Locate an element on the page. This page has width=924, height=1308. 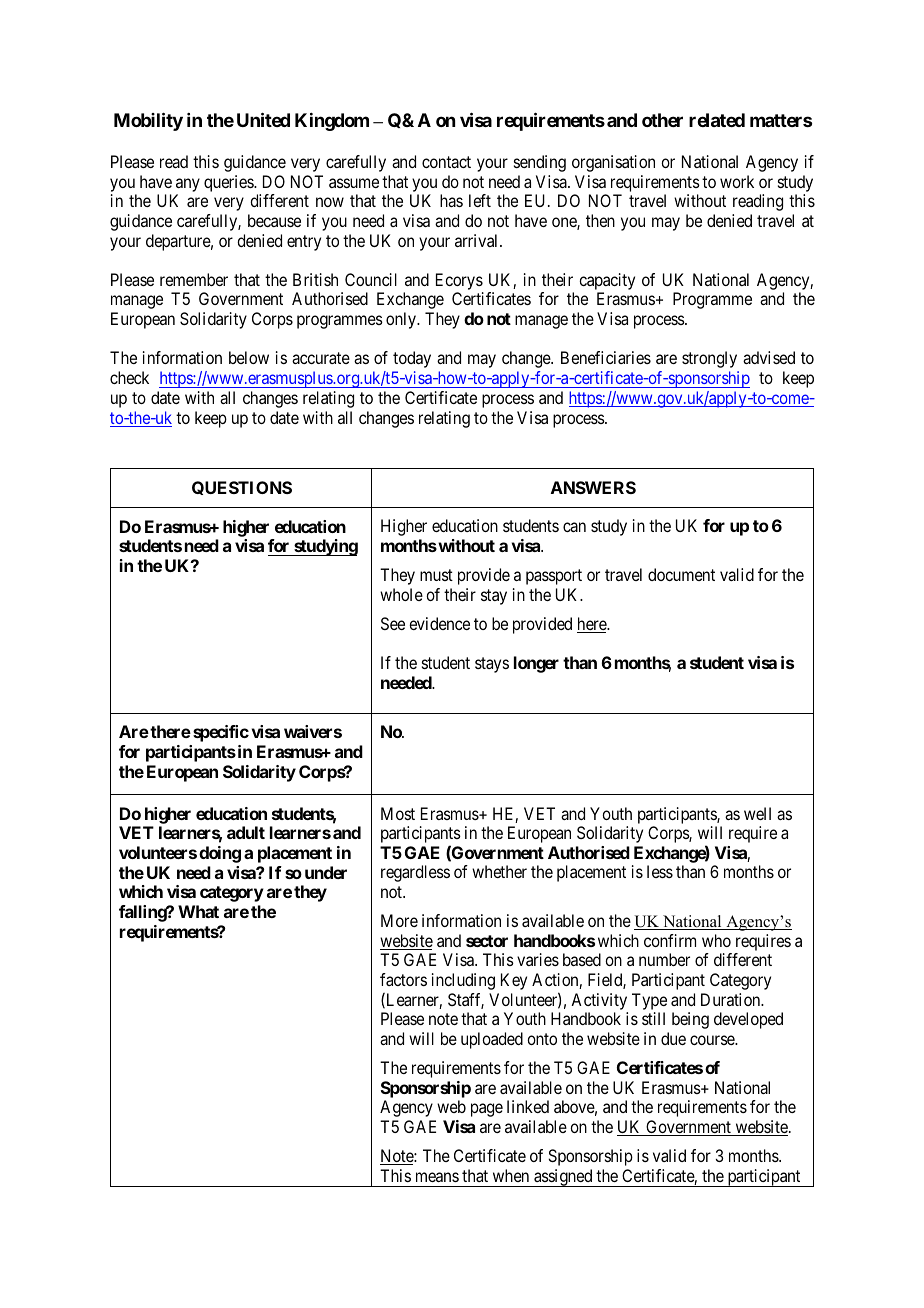
strongly is located at coordinates (709, 359).
